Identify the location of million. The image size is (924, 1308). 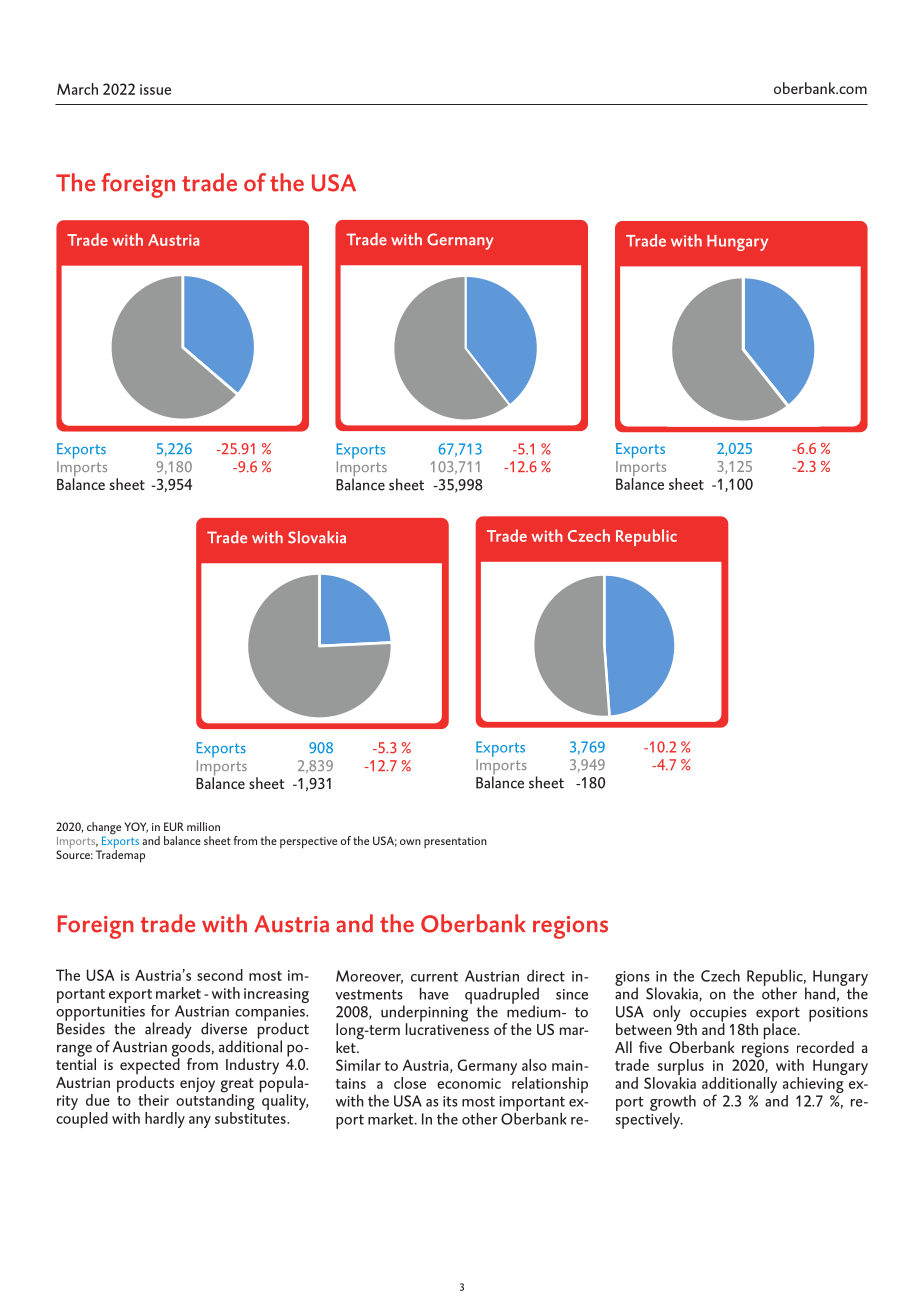
(203, 826).
